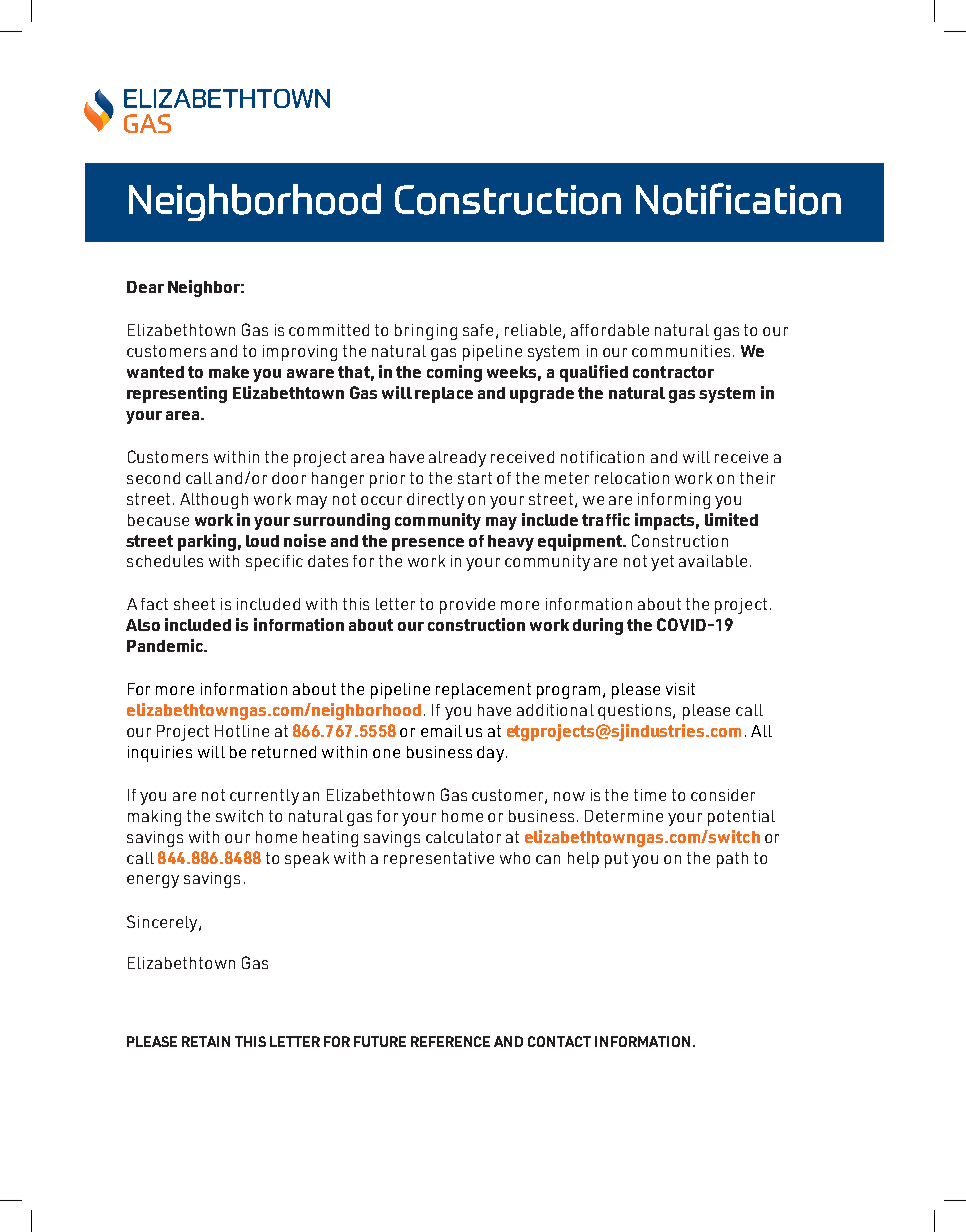  Describe the element at coordinates (732, 860) in the screenshot. I see `path` at that location.
